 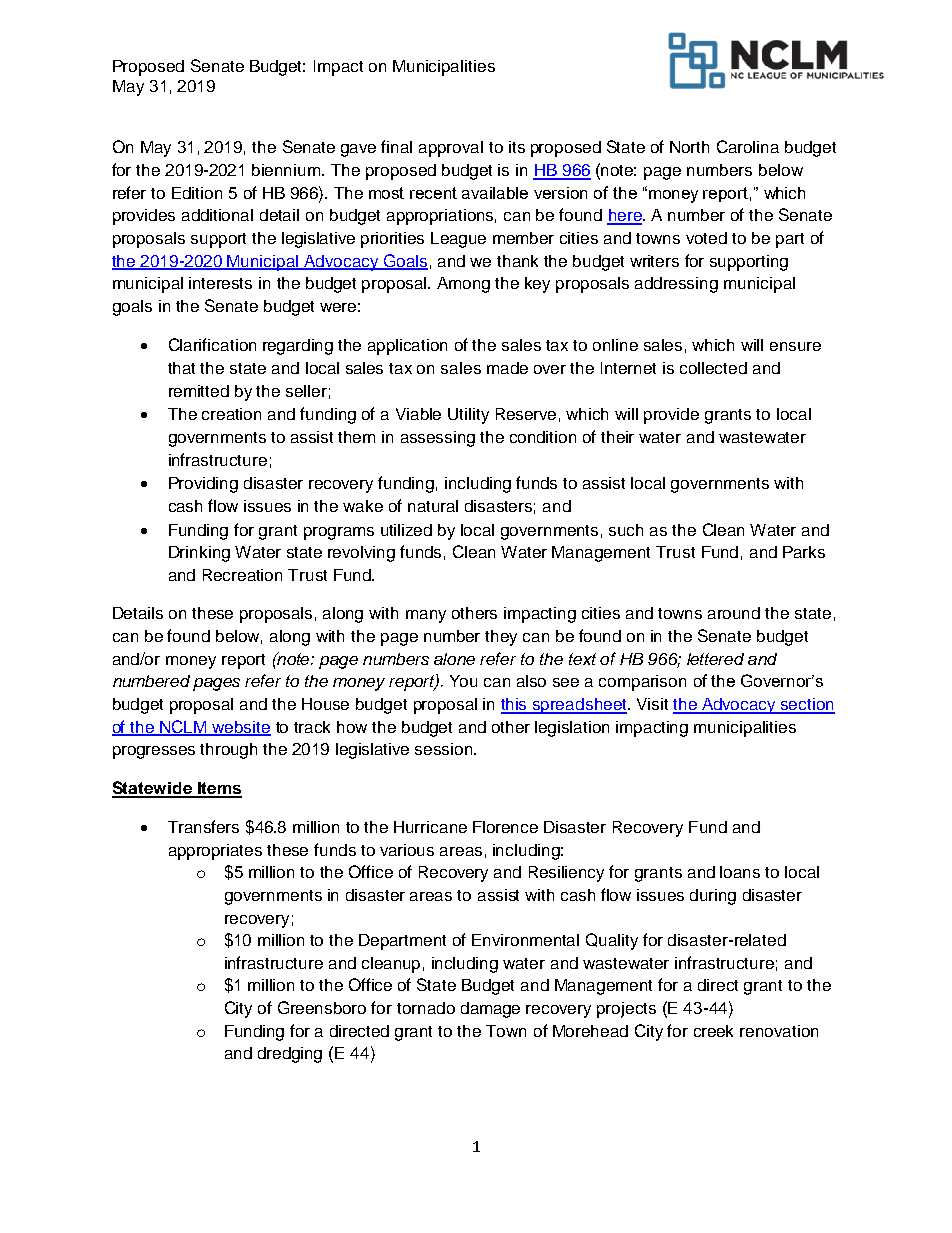 I want to click on Transfers, so click(x=203, y=826).
